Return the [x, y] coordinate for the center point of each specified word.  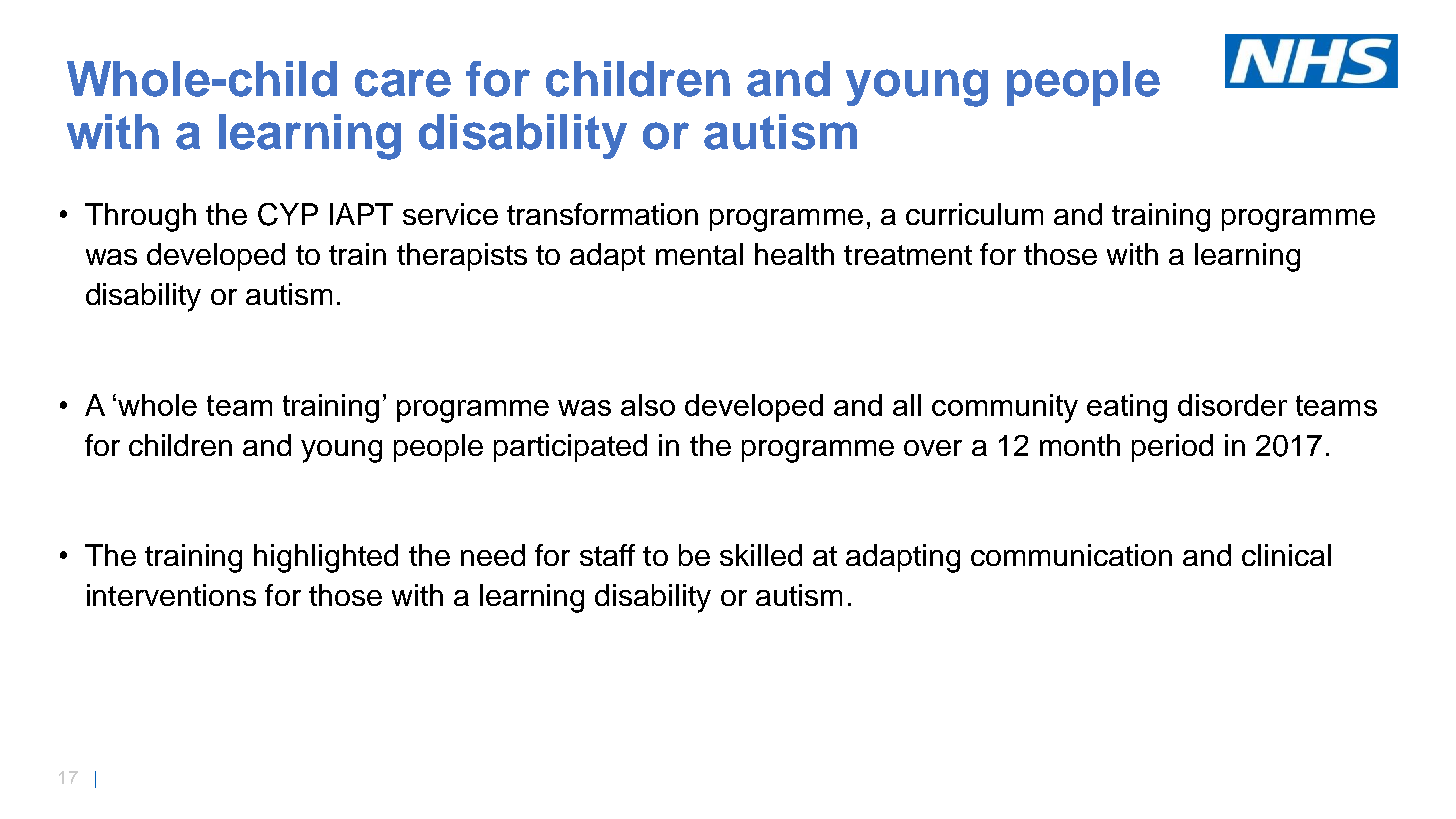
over [933, 448]
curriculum [974, 214]
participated [570, 448]
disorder [1232, 405]
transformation [602, 214]
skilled [761, 555]
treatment [908, 255]
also [648, 405]
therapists [462, 257]
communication [1071, 555]
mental [699, 254]
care [403, 83]
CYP [288, 214]
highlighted [326, 558]
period [1172, 448]
